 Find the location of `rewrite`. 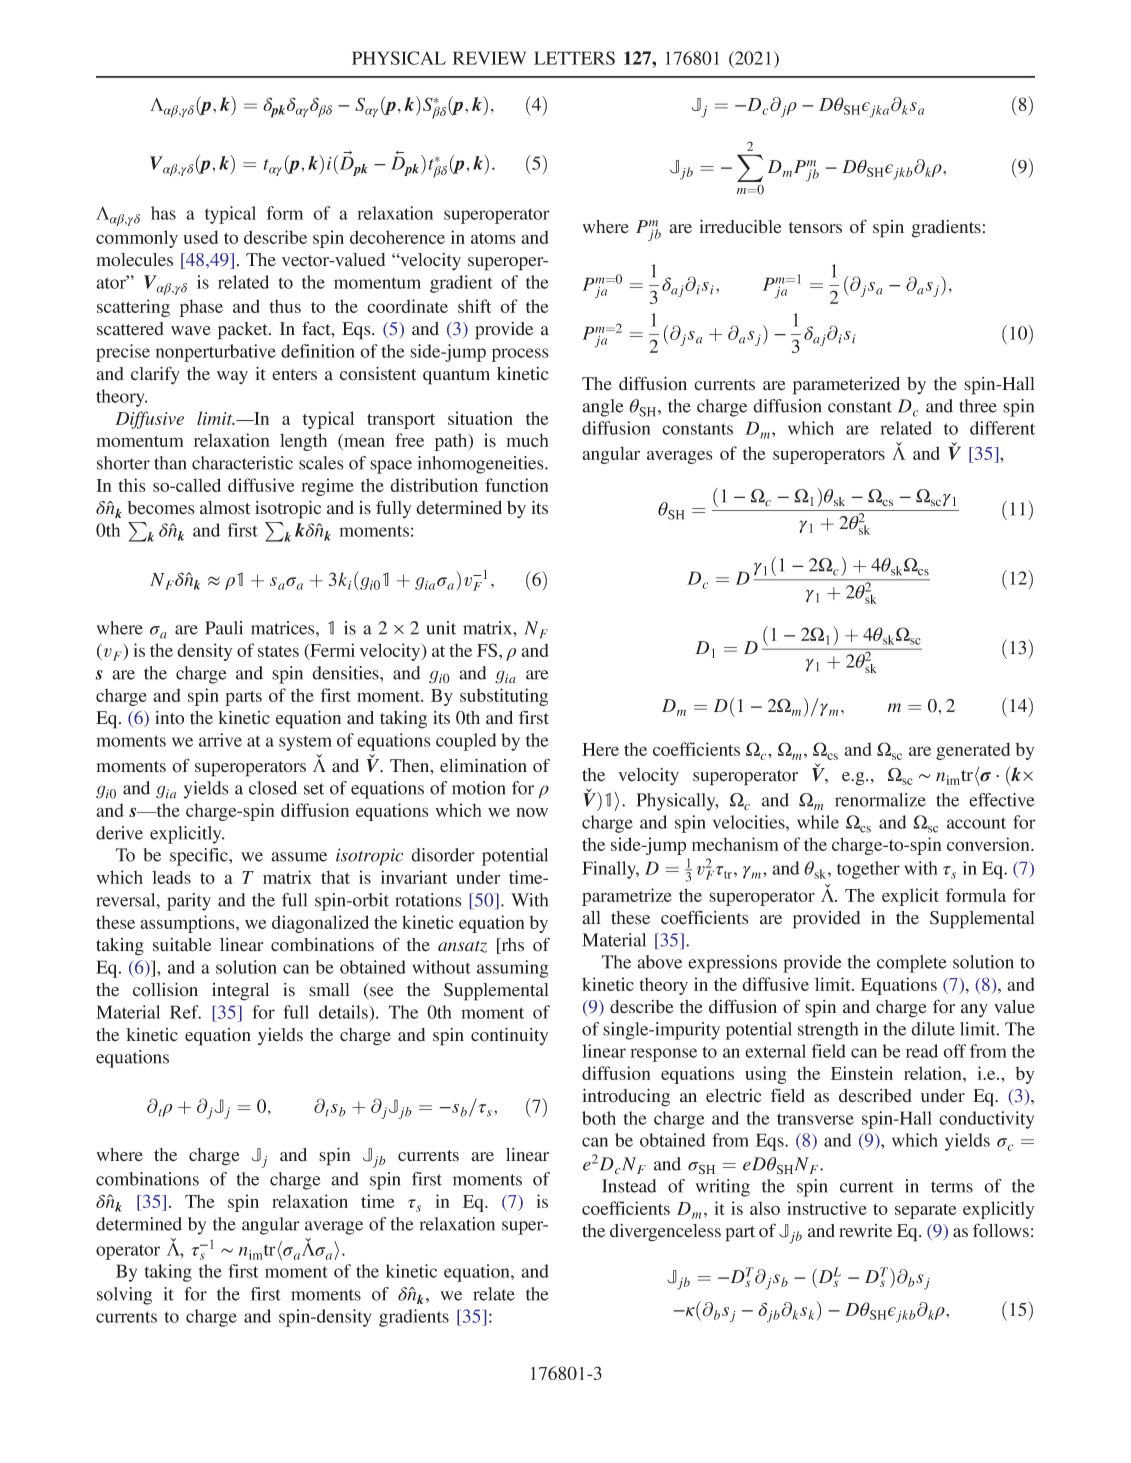

rewrite is located at coordinates (865, 1231).
